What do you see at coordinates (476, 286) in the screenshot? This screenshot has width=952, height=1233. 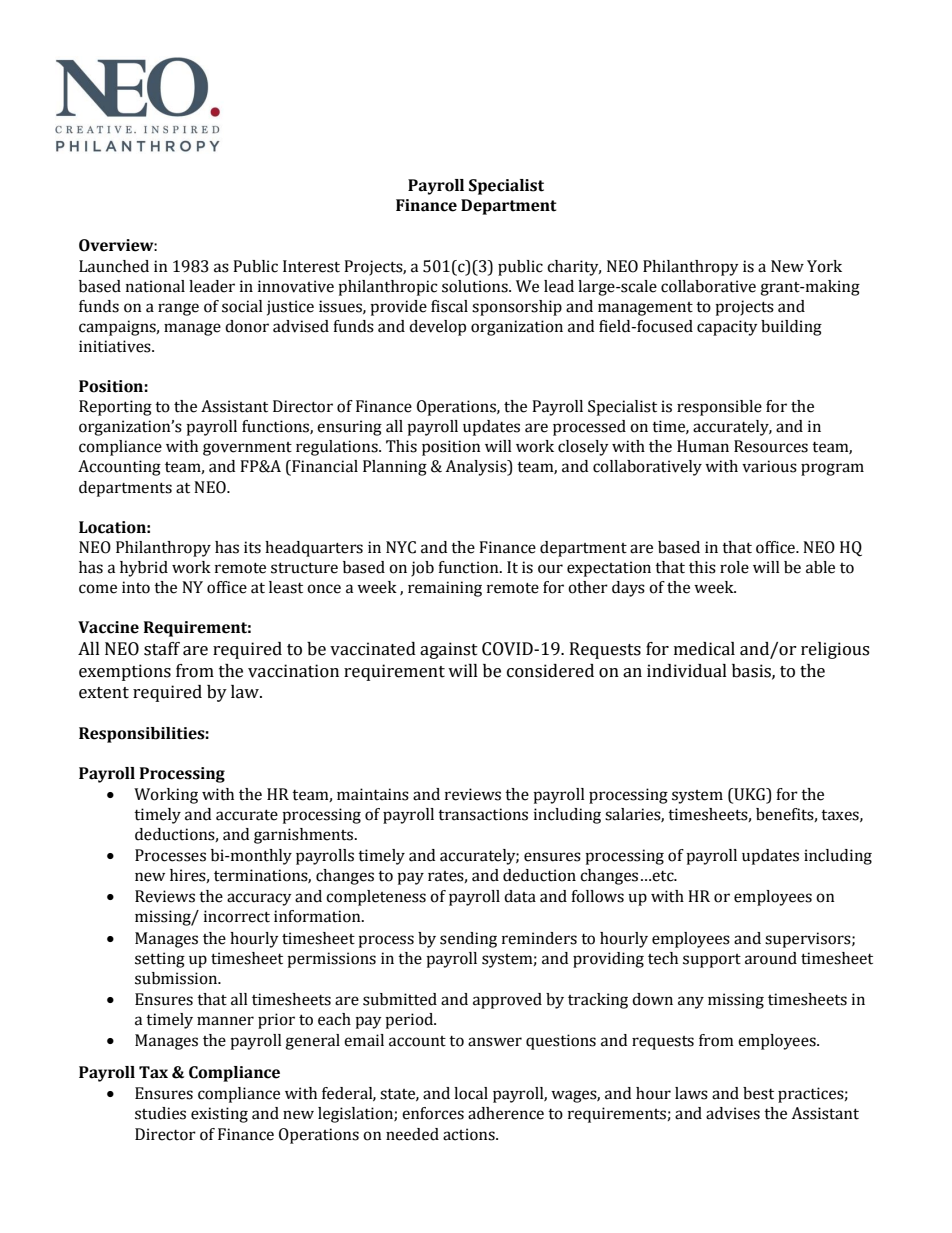 I see `solutions` at bounding box center [476, 286].
